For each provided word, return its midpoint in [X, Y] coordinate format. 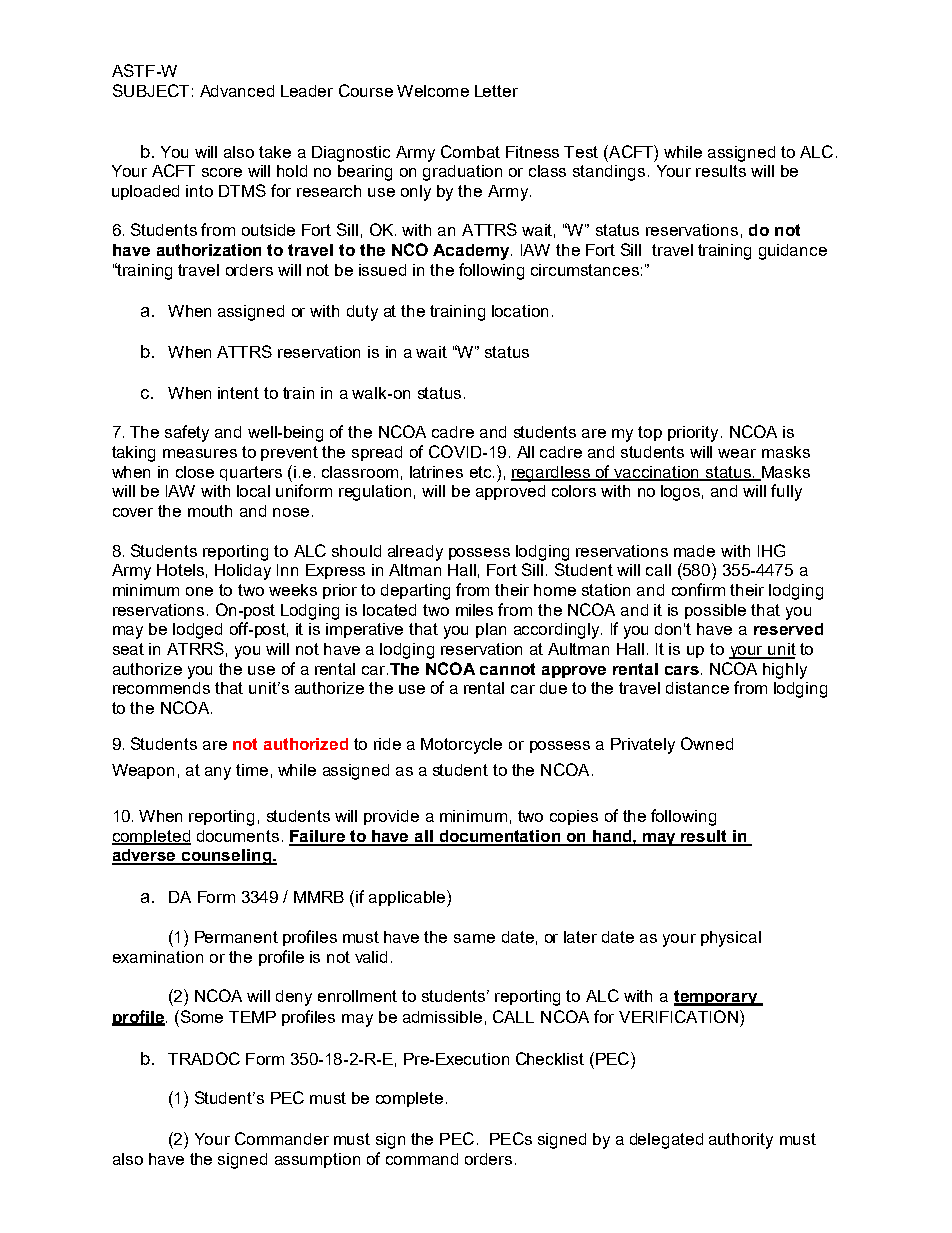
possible [715, 611]
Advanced [237, 91]
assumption [317, 1160]
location [520, 311]
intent [238, 393]
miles [474, 610]
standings [609, 173]
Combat [470, 151]
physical [731, 939]
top [650, 433]
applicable [408, 898]
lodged [197, 631]
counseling [226, 857]
